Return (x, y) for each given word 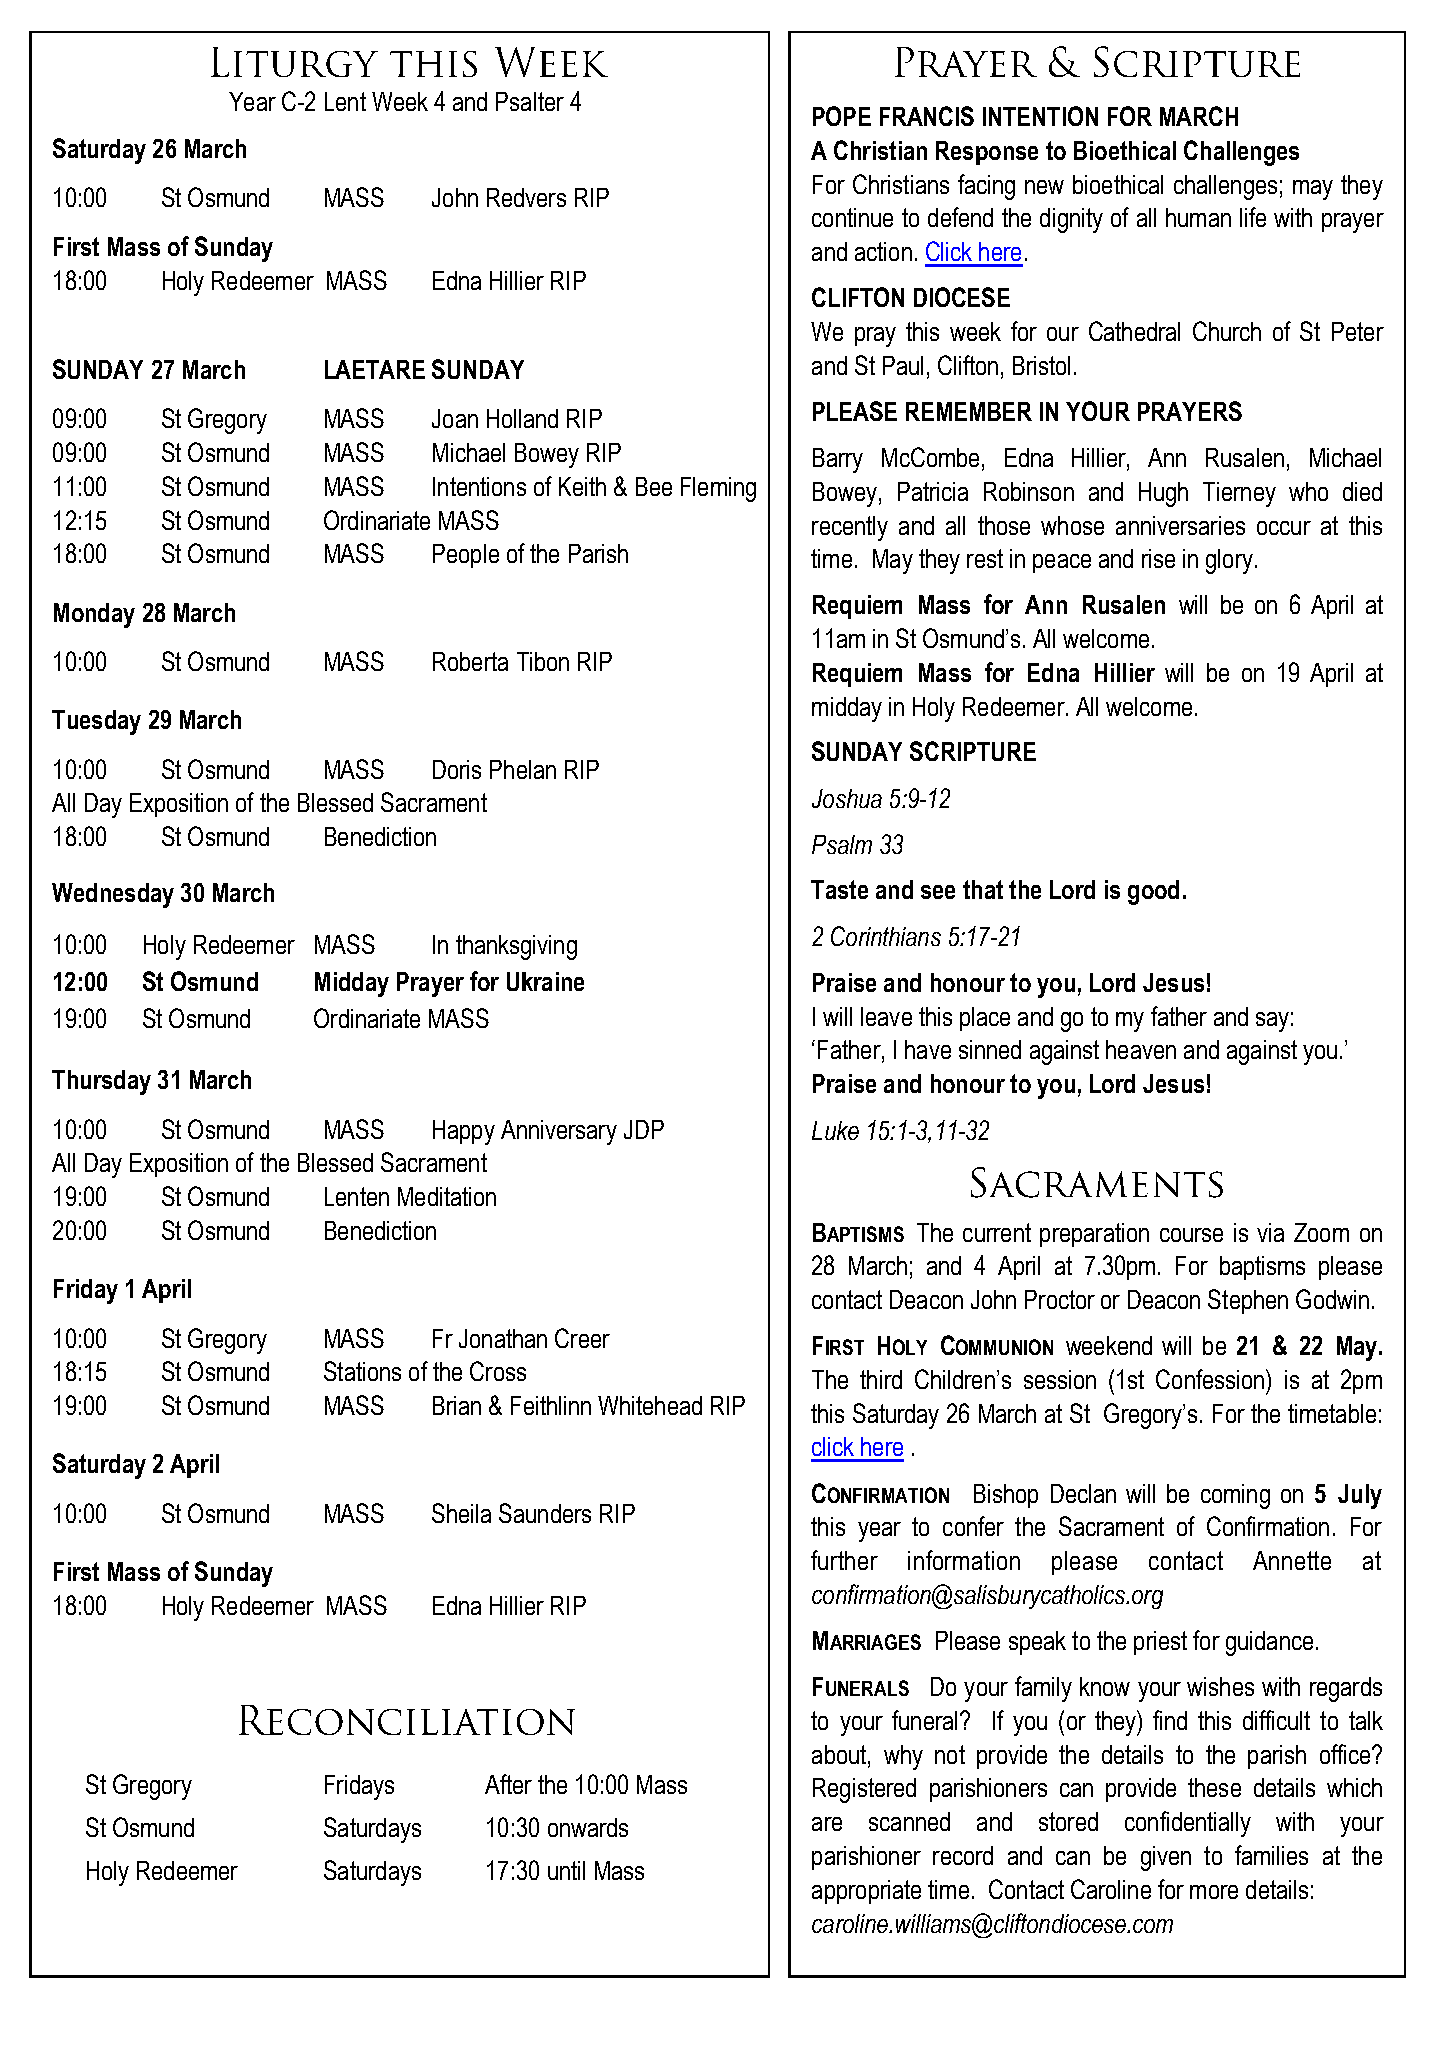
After (508, 1784)
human (1198, 217)
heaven (1141, 1049)
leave (886, 1016)
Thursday (101, 1082)
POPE (842, 116)
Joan (455, 418)
